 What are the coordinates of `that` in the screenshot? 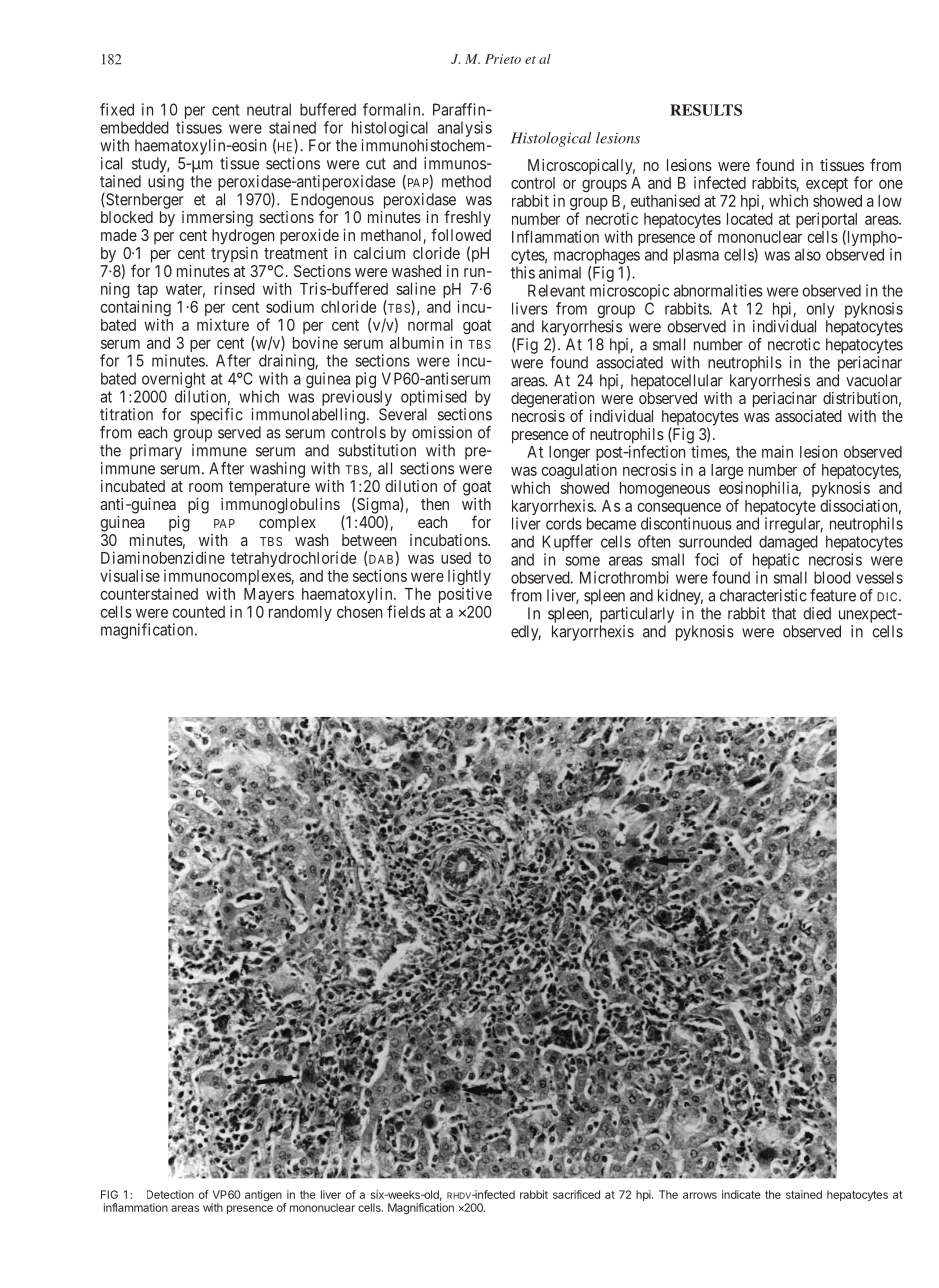 It's located at (784, 613).
